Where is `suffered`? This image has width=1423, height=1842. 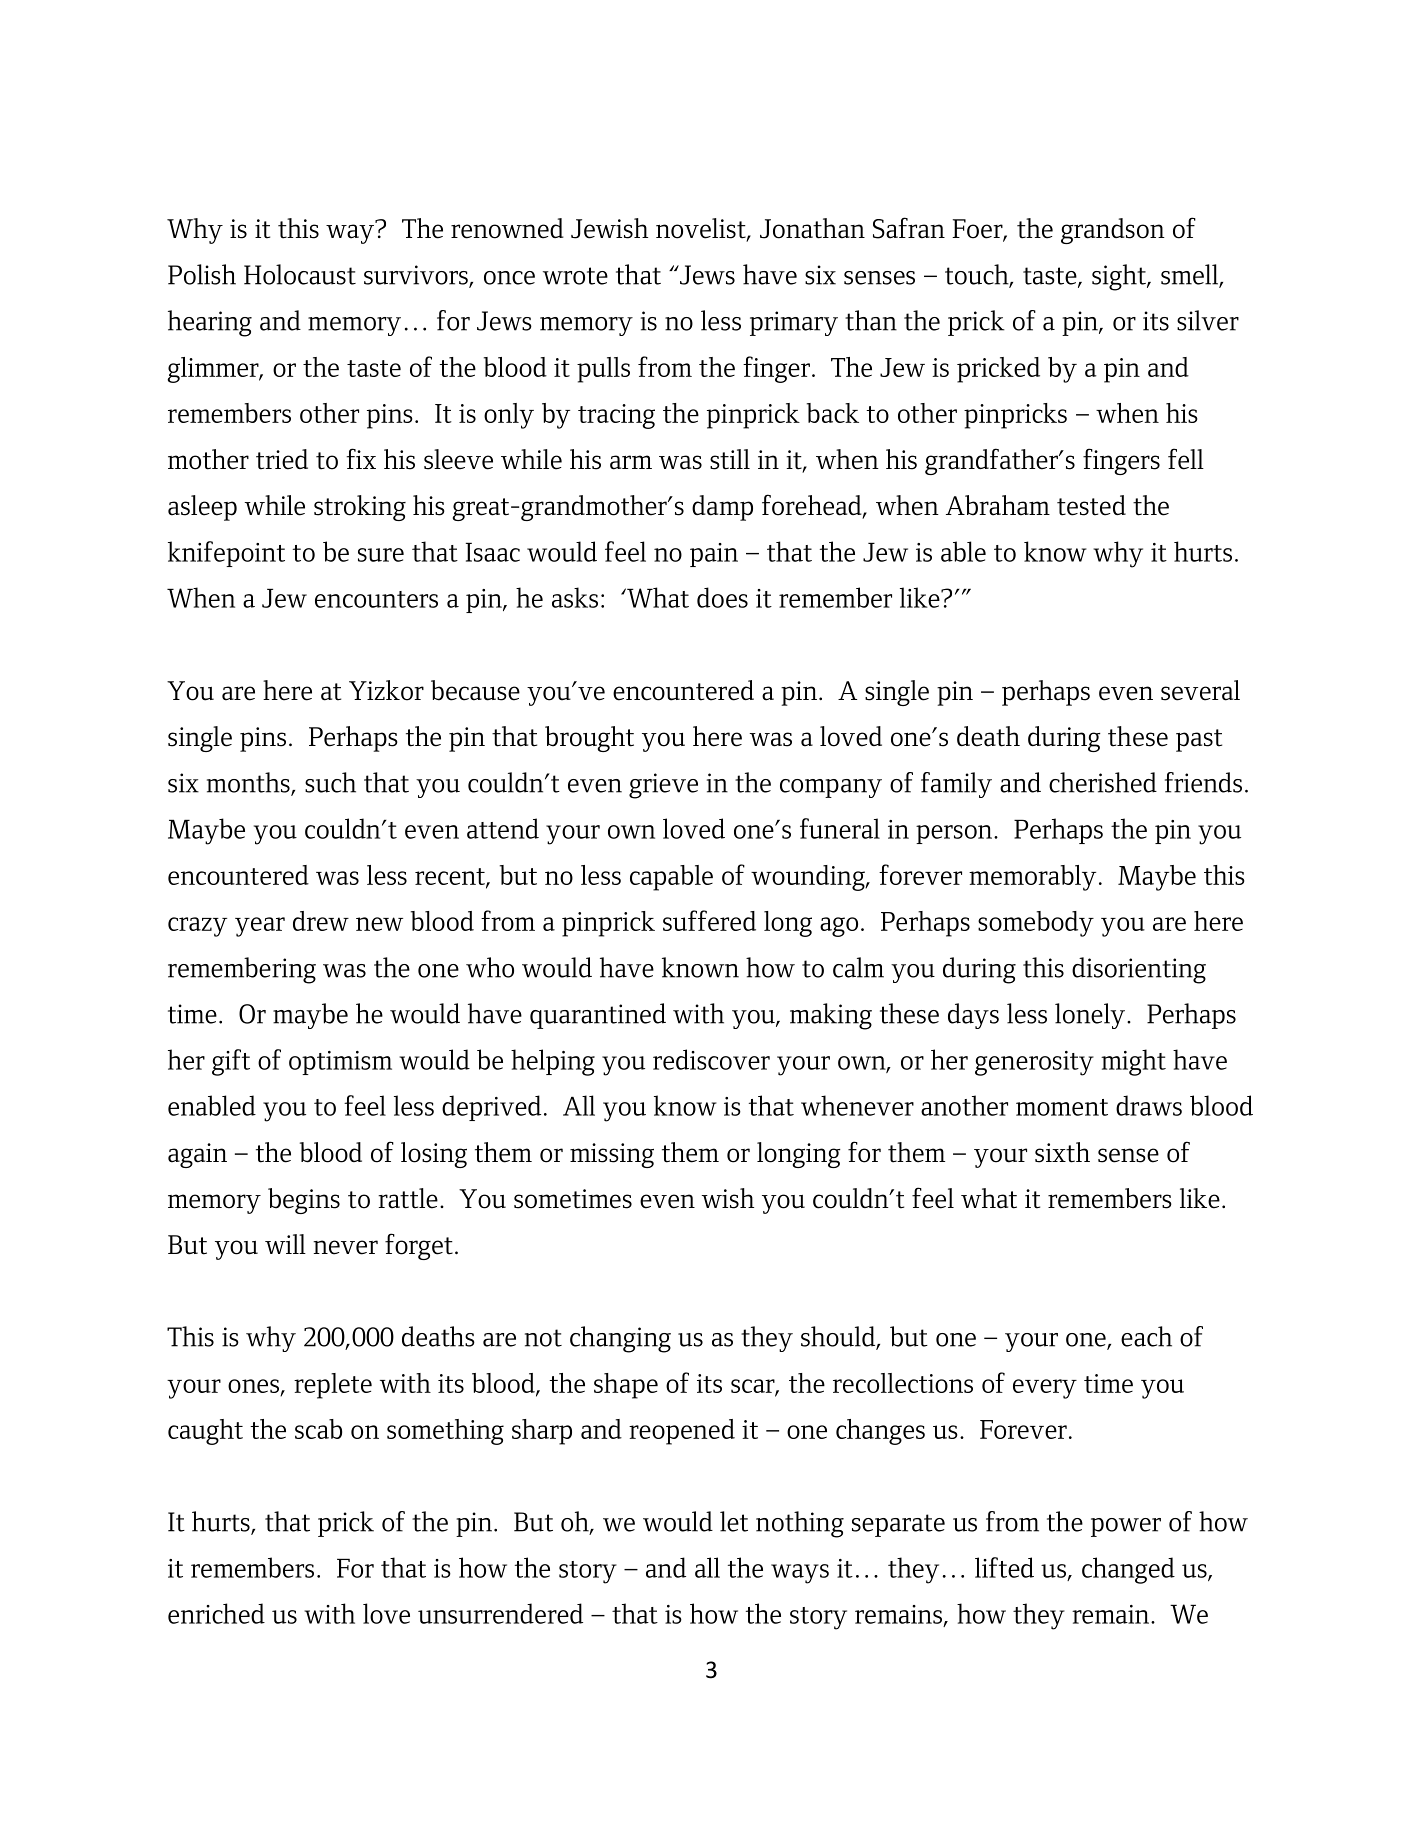
suffered is located at coordinates (709, 920).
